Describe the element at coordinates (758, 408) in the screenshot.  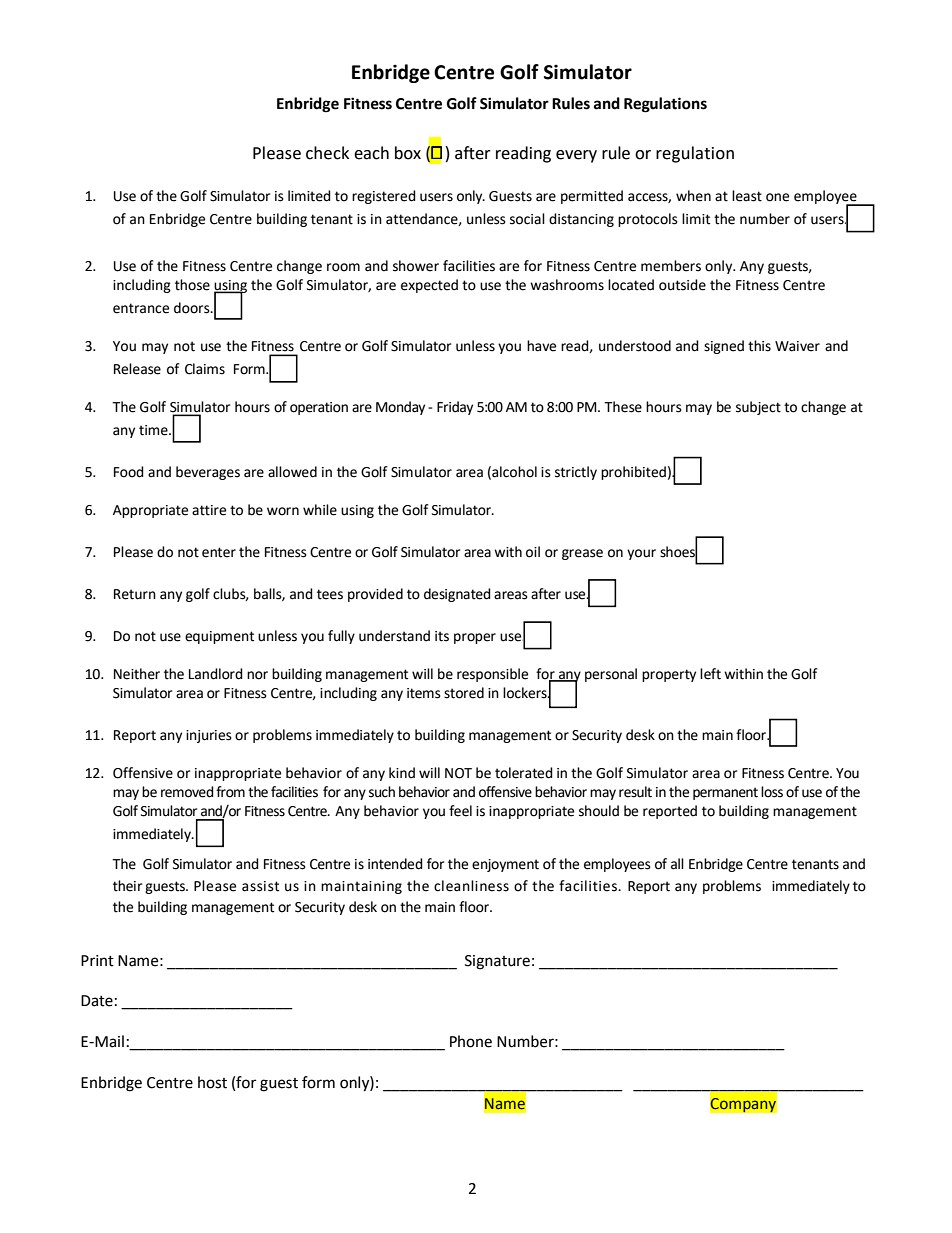
I see `subject` at that location.
